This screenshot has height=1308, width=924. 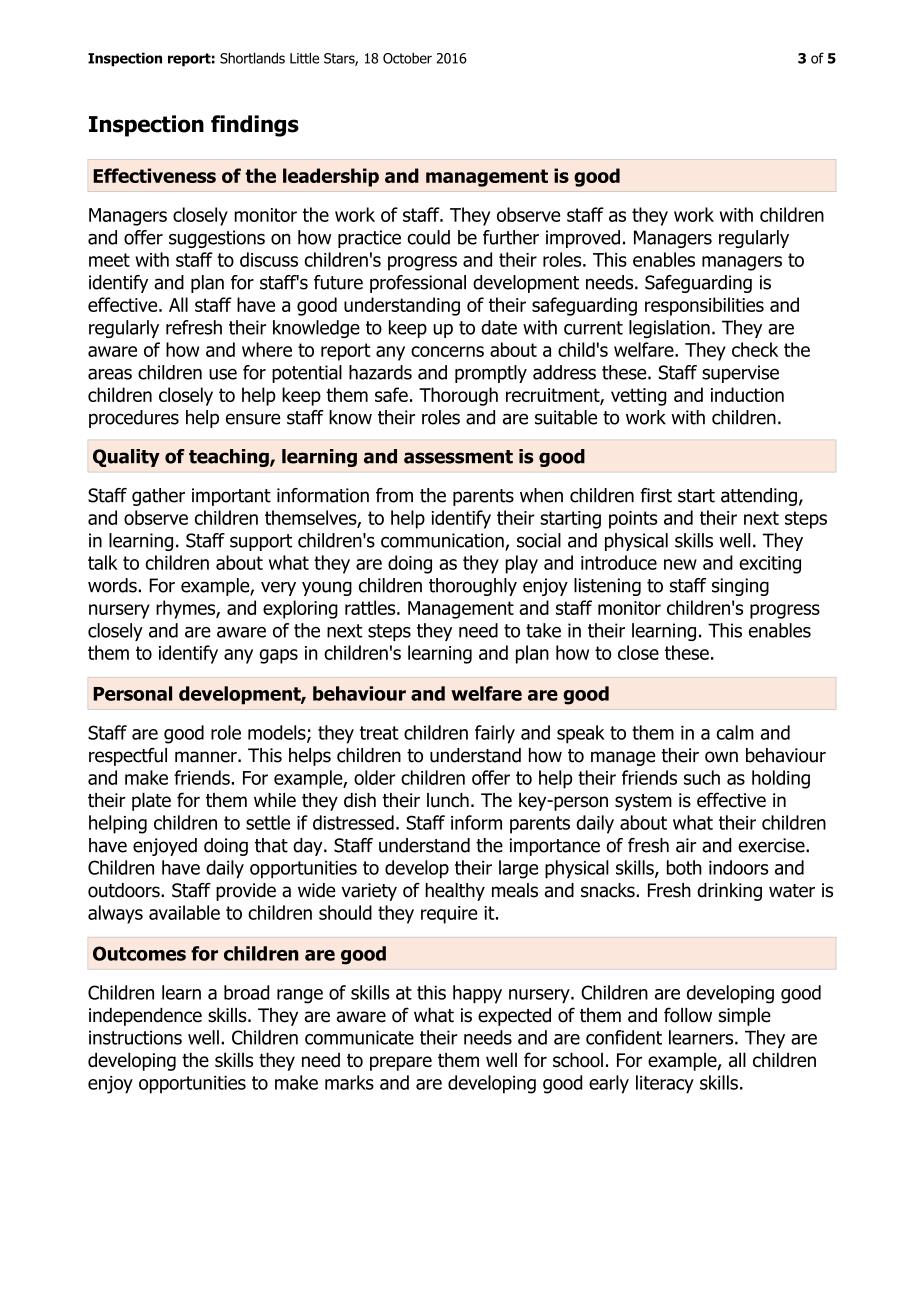 I want to click on October, so click(x=407, y=58).
